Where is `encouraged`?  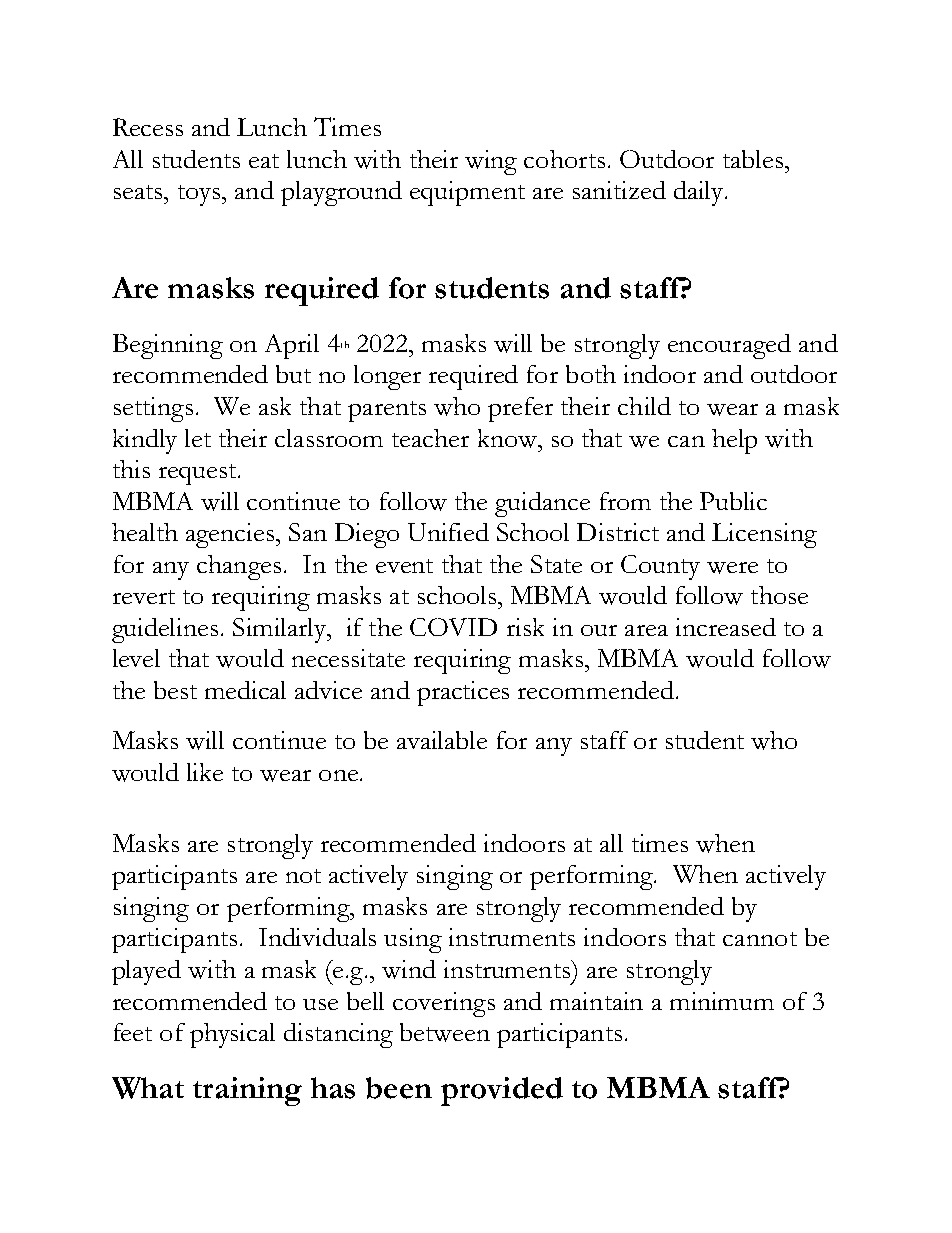 encouraged is located at coordinates (729, 346).
